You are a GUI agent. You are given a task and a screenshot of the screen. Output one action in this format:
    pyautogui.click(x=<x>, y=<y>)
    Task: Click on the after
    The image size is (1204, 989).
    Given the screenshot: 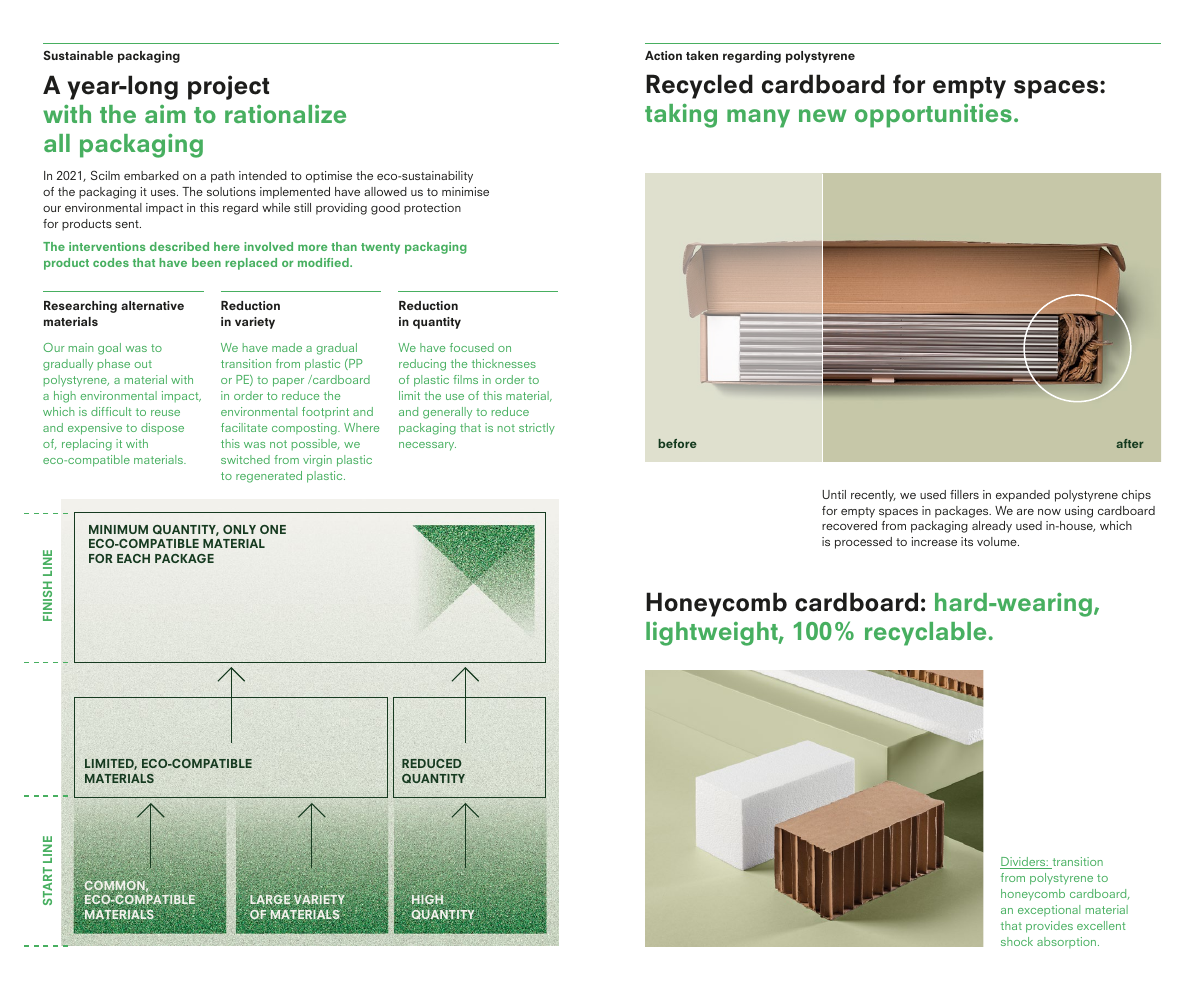 What is the action you would take?
    pyautogui.click(x=1130, y=443)
